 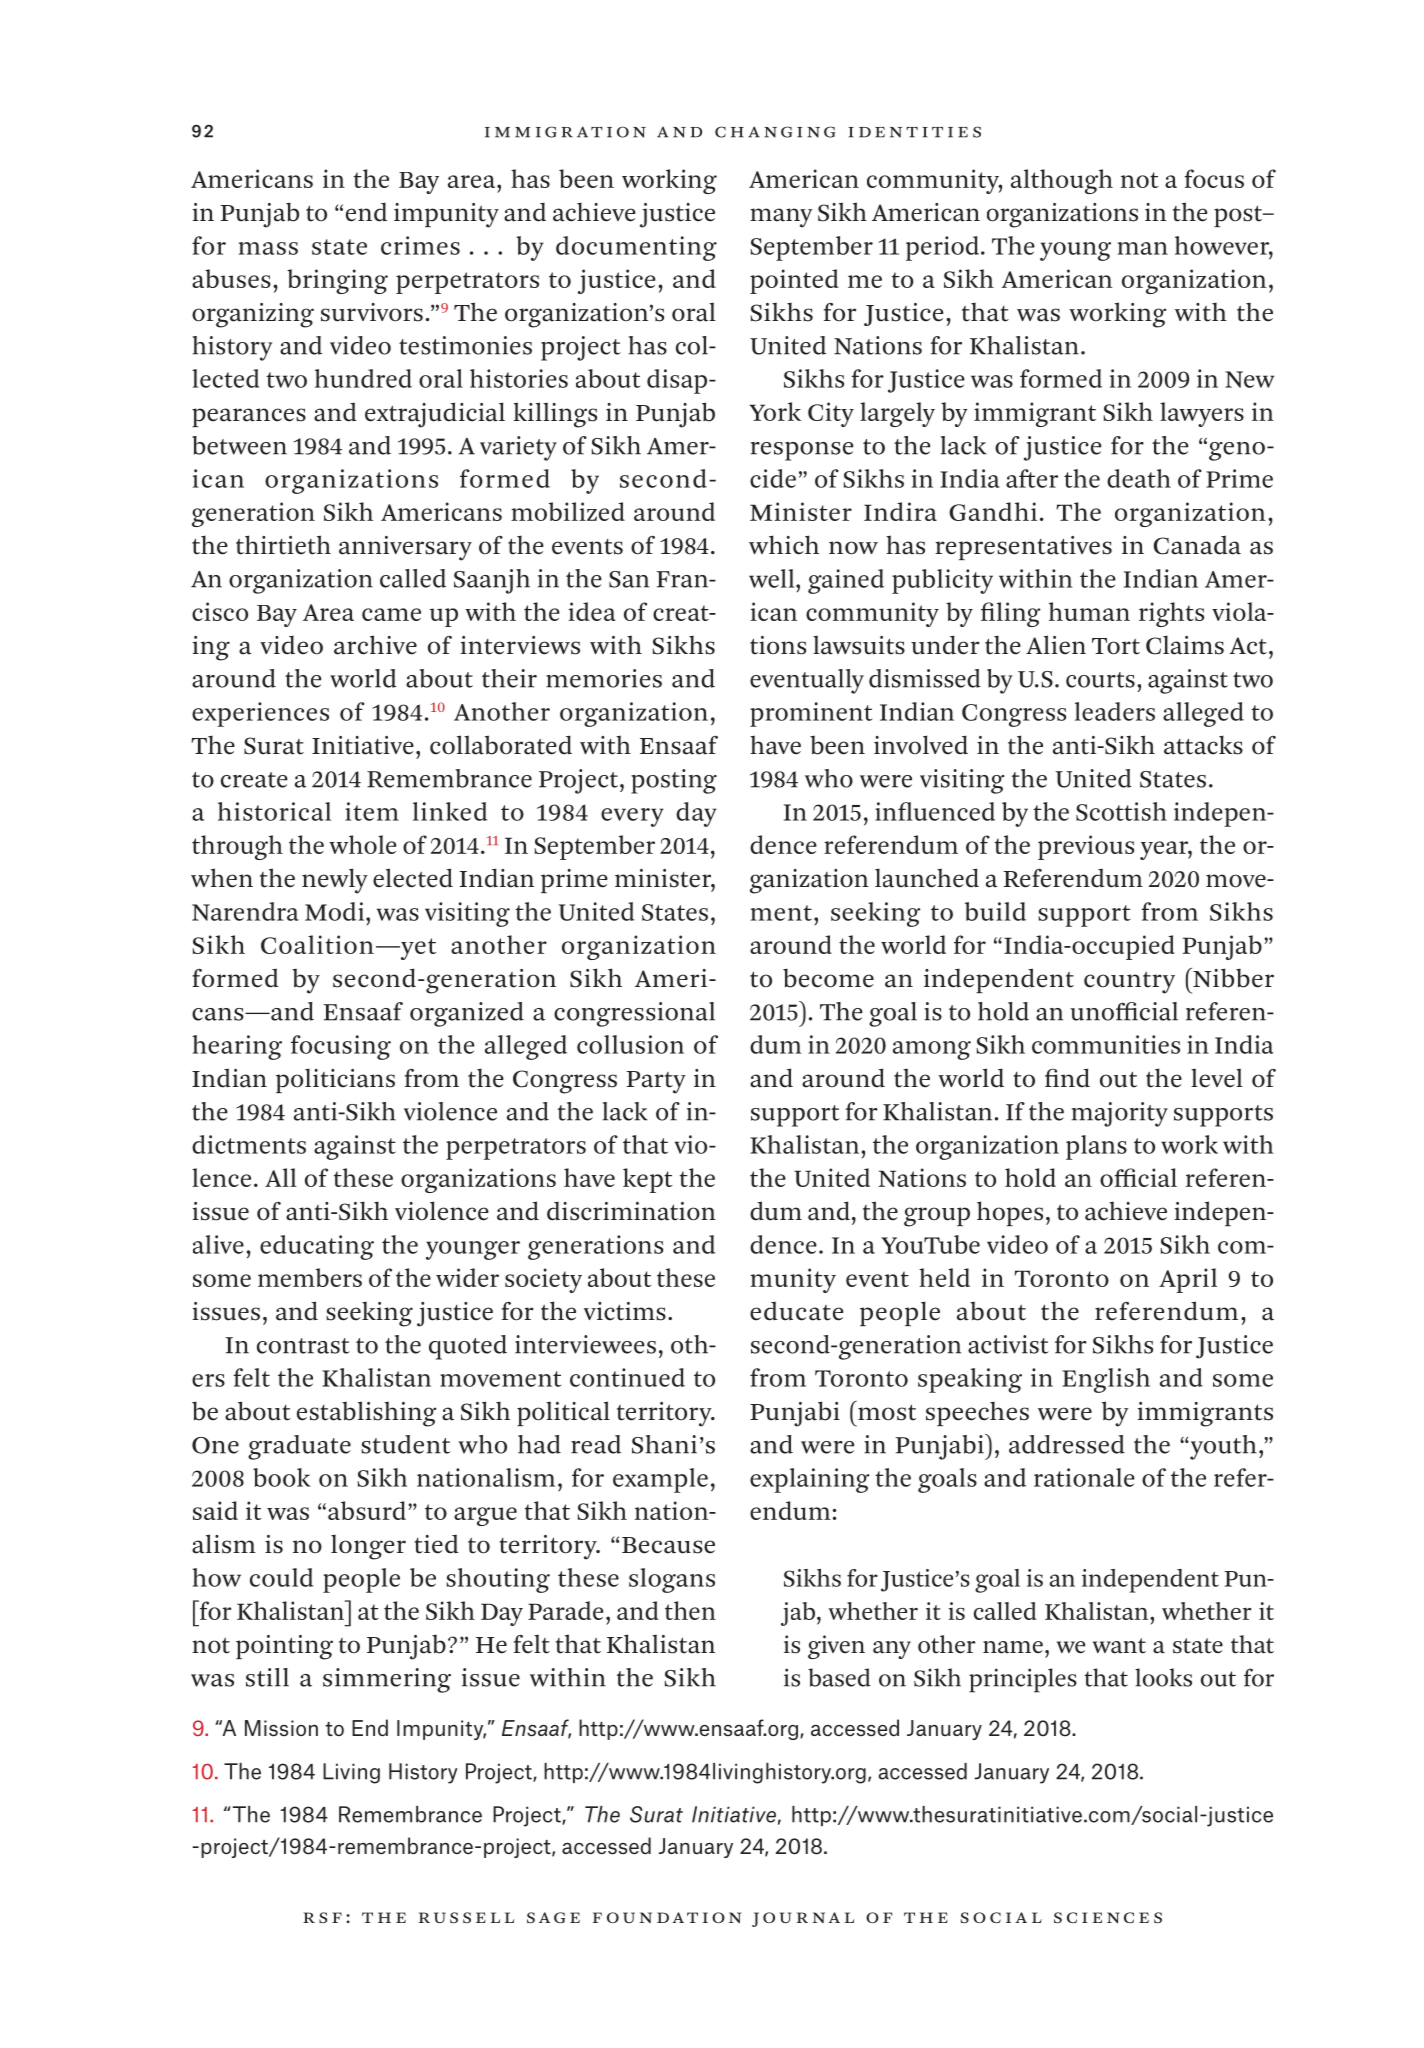 What do you see at coordinates (1116, 646) in the screenshot?
I see `Tort` at bounding box center [1116, 646].
